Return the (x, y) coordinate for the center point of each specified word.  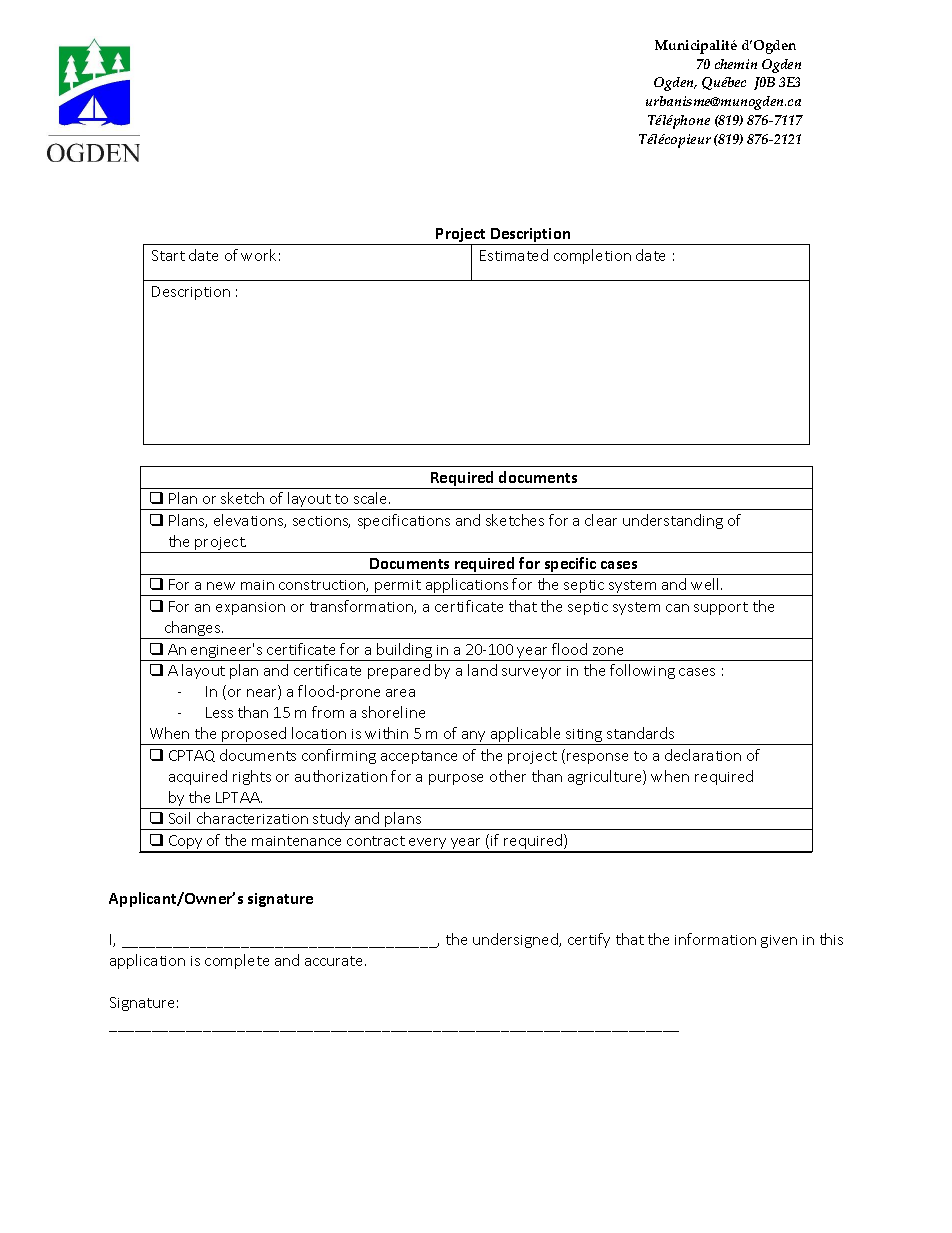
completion (592, 256)
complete (237, 961)
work (258, 255)
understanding (673, 521)
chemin (736, 64)
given (779, 941)
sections (321, 522)
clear (601, 520)
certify (589, 940)
